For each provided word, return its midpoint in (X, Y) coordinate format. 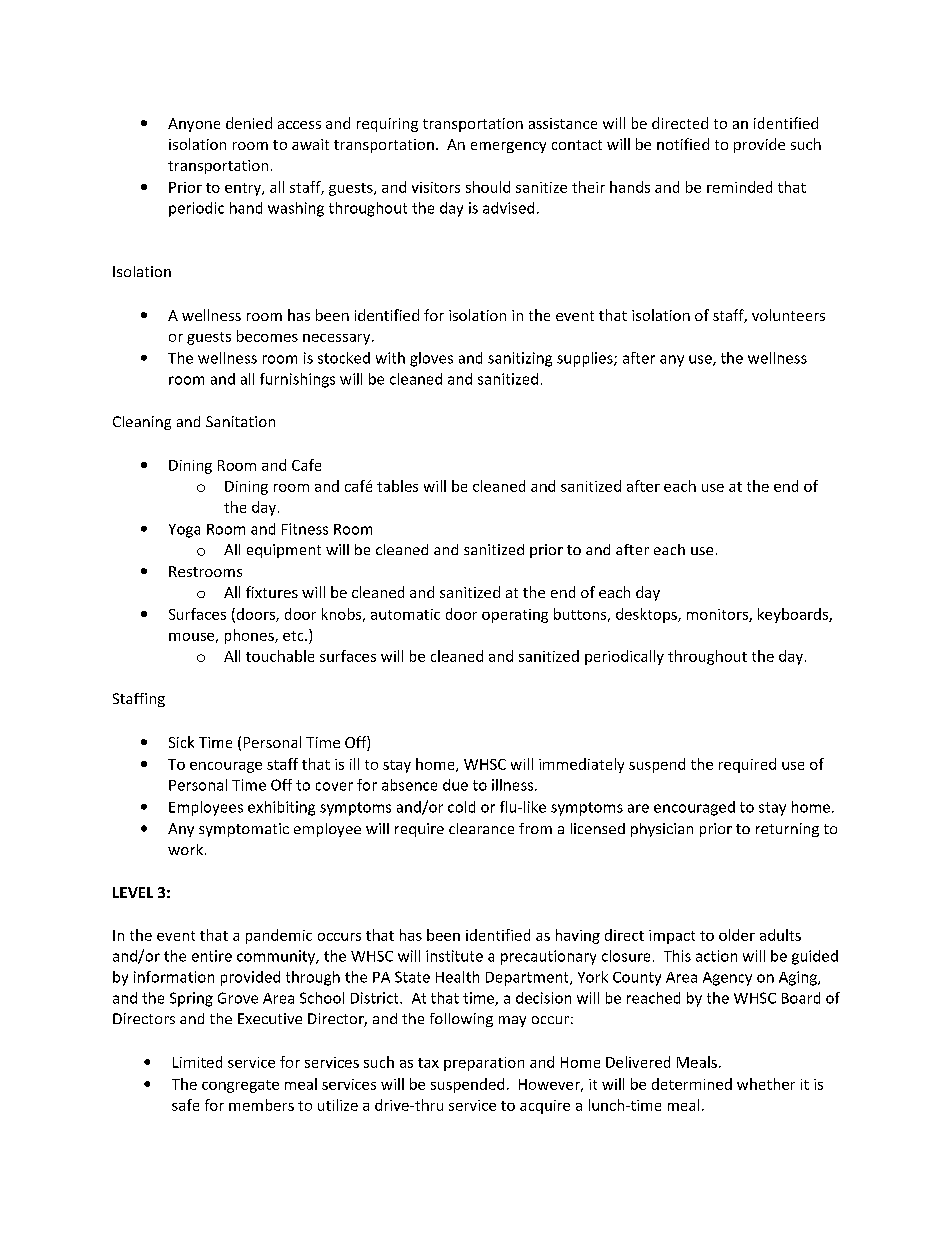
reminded (739, 187)
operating (515, 616)
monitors (718, 615)
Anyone (194, 125)
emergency (508, 147)
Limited (197, 1062)
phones (250, 636)
